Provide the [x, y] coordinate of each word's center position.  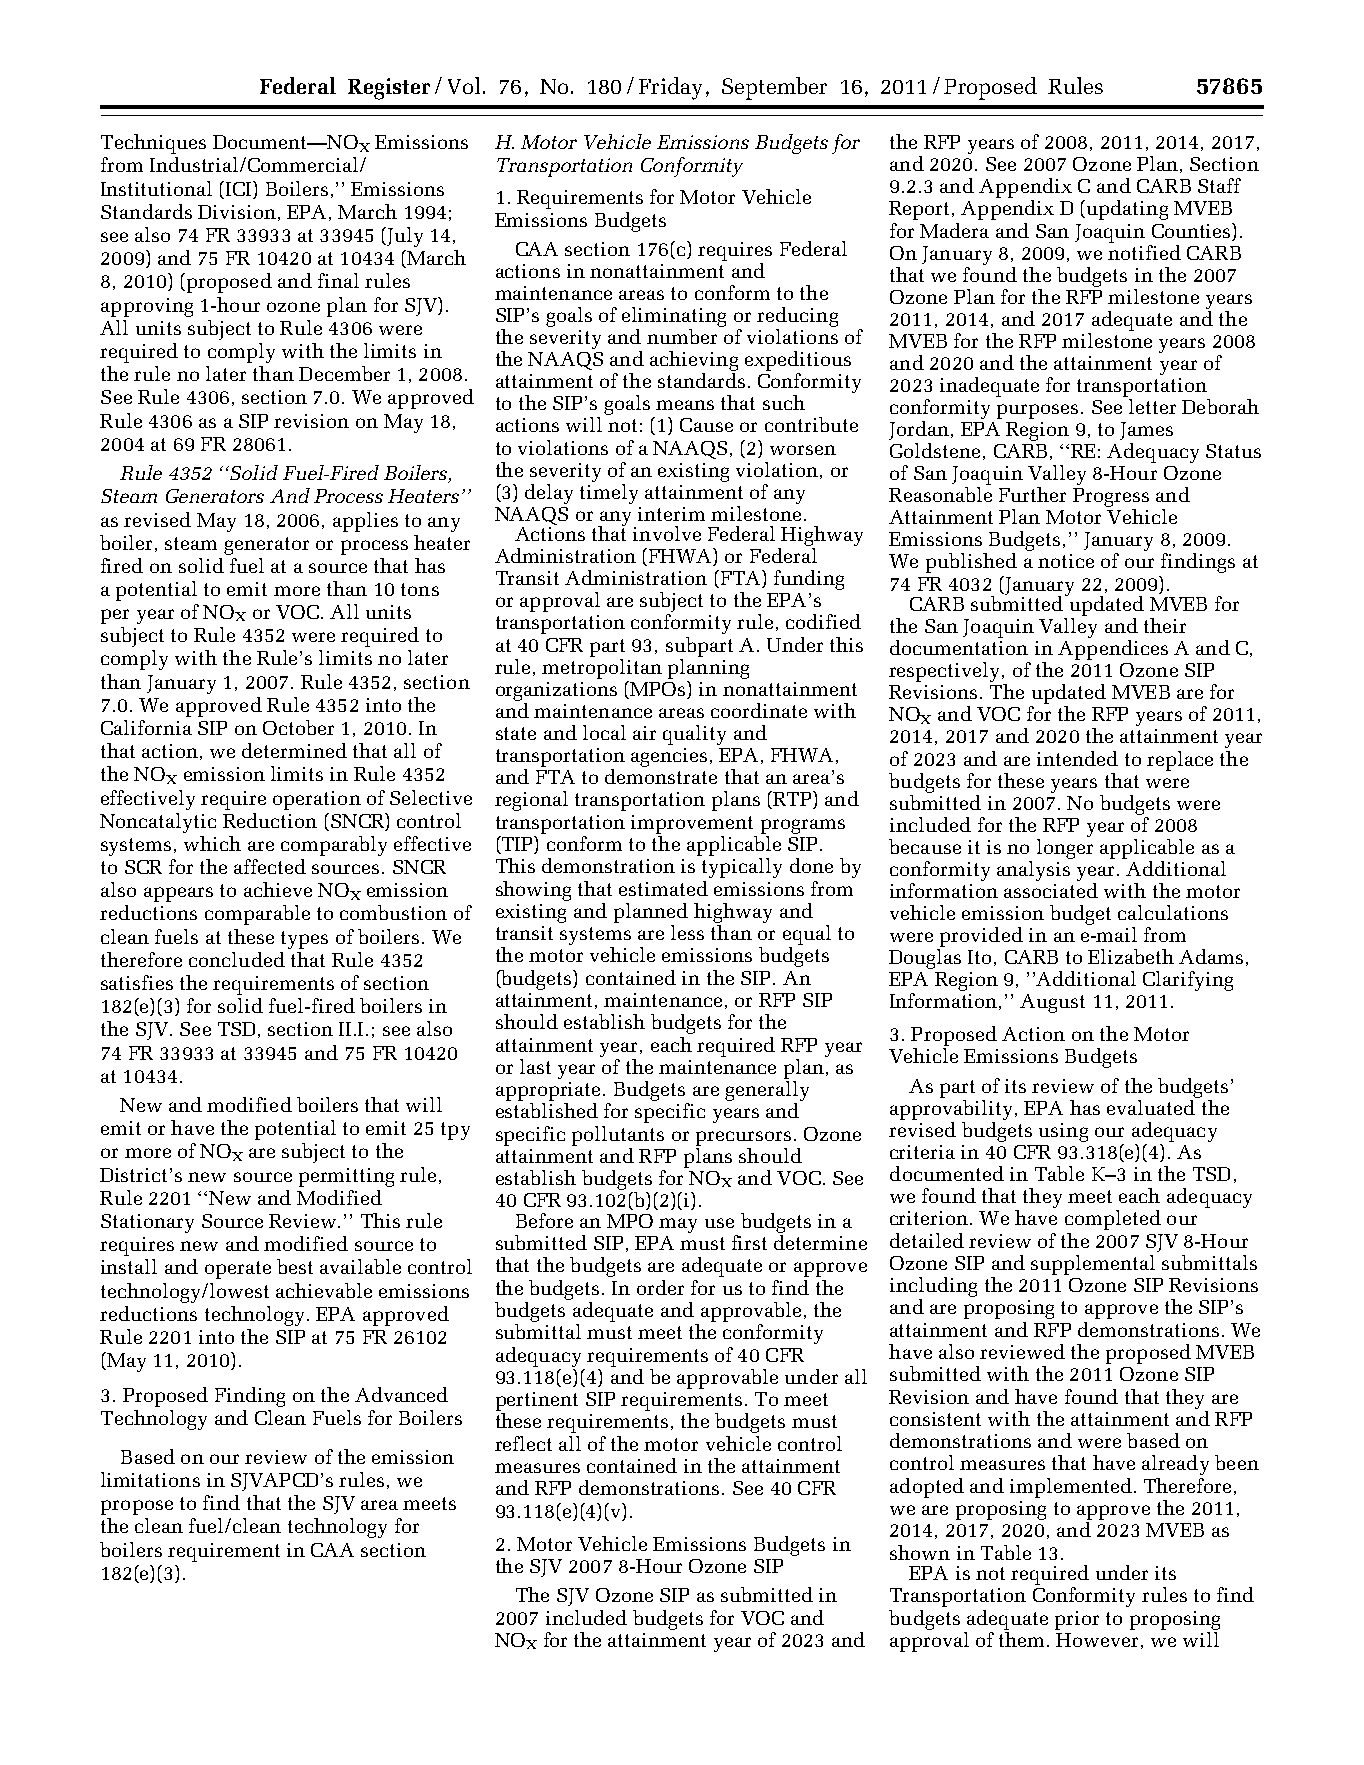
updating [1126, 210]
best [295, 1266]
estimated [663, 888]
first [749, 1242]
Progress [1111, 499]
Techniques [153, 144]
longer [1065, 847]
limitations [150, 1479]
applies [365, 522]
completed [1113, 1220]
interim [671, 514]
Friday [670, 88]
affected [270, 866]
